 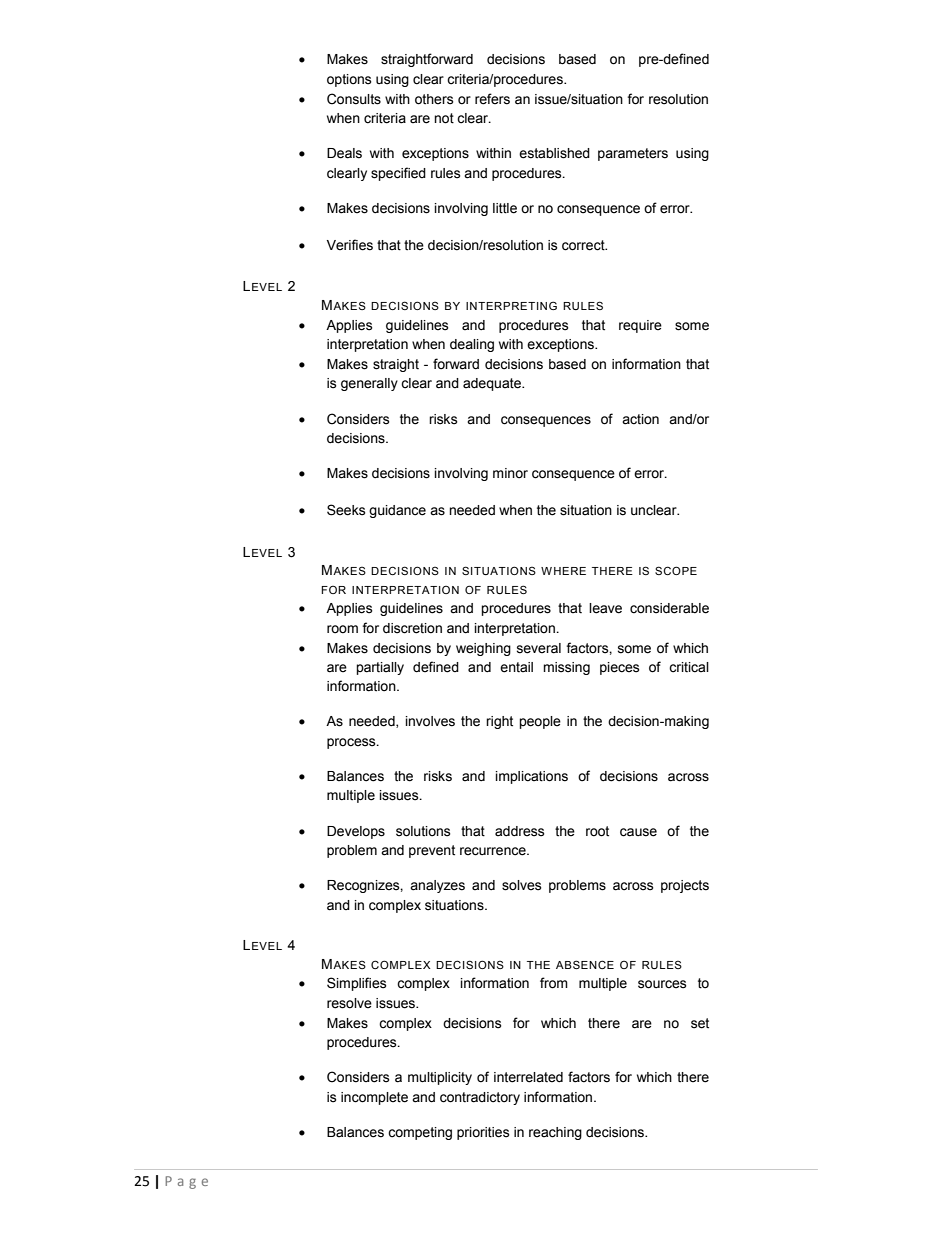 I want to click on several, so click(x=539, y=648).
